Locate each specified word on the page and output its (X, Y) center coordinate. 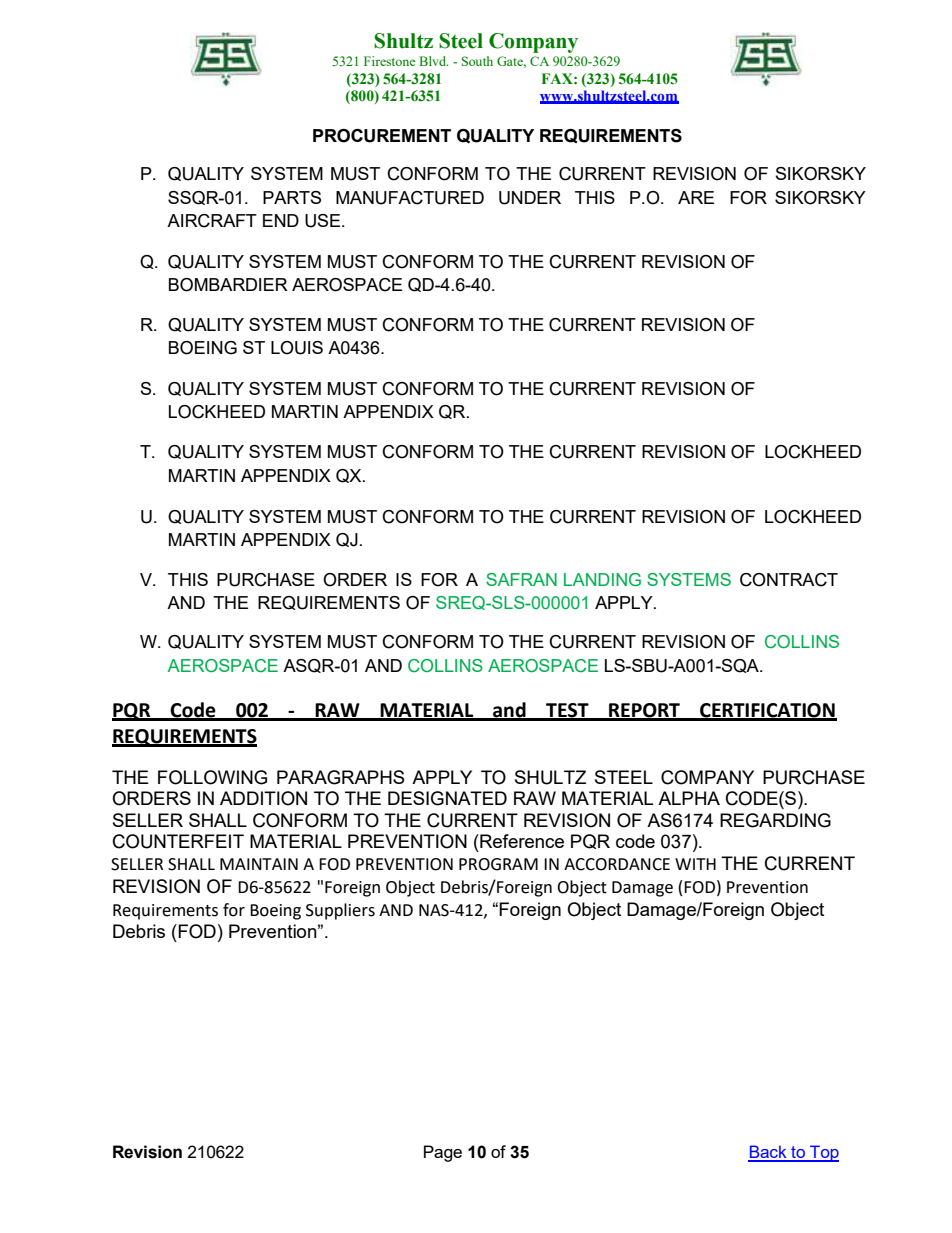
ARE (696, 197)
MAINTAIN (259, 864)
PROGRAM (498, 864)
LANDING (602, 580)
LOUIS (297, 348)
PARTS (292, 197)
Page (443, 1153)
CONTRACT (789, 580)
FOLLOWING (212, 777)
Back (768, 1153)
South (477, 61)
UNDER (530, 198)
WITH (695, 864)
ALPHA (689, 798)
